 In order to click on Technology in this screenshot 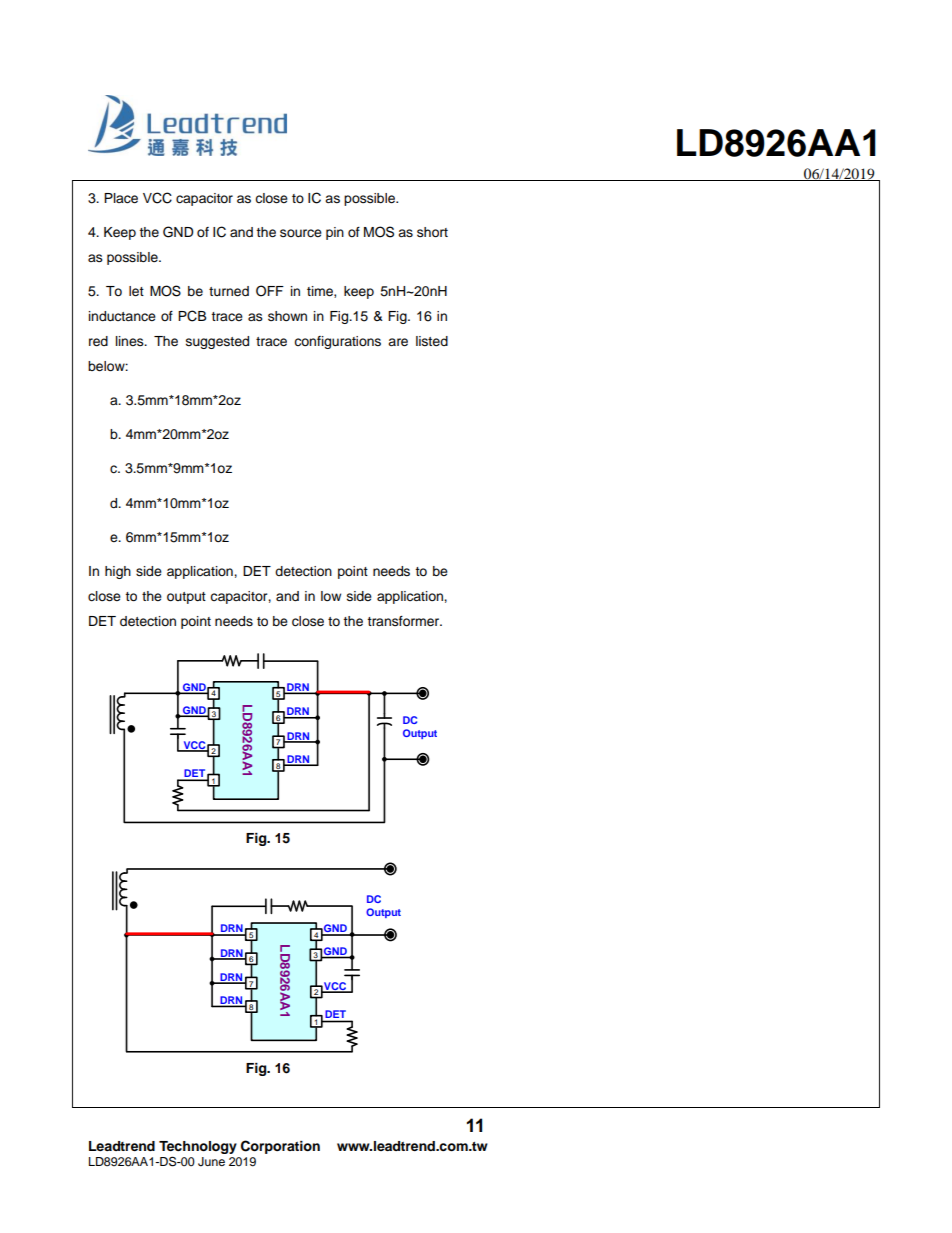, I will do `click(198, 1149)`.
